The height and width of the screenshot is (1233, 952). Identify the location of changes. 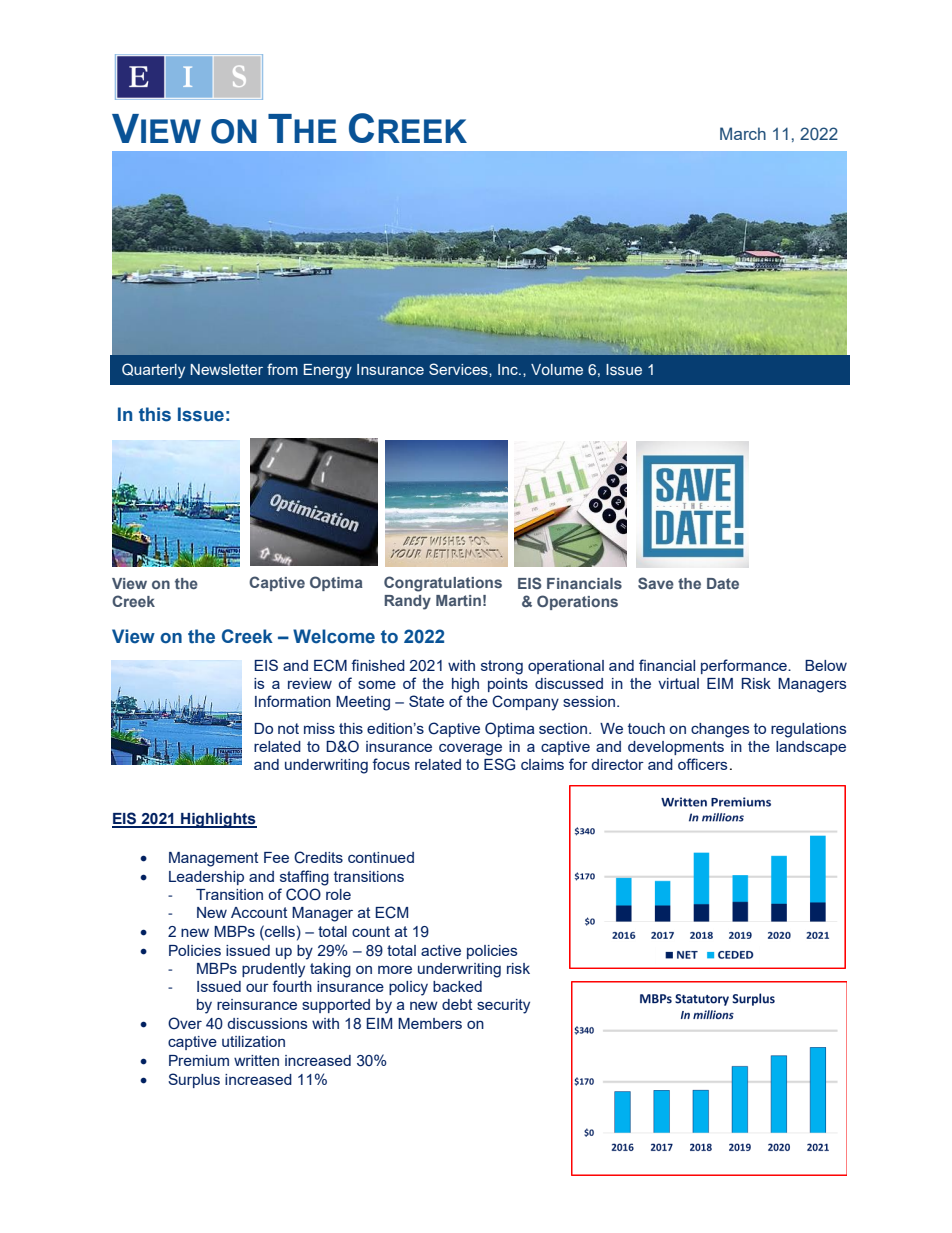
(720, 730).
